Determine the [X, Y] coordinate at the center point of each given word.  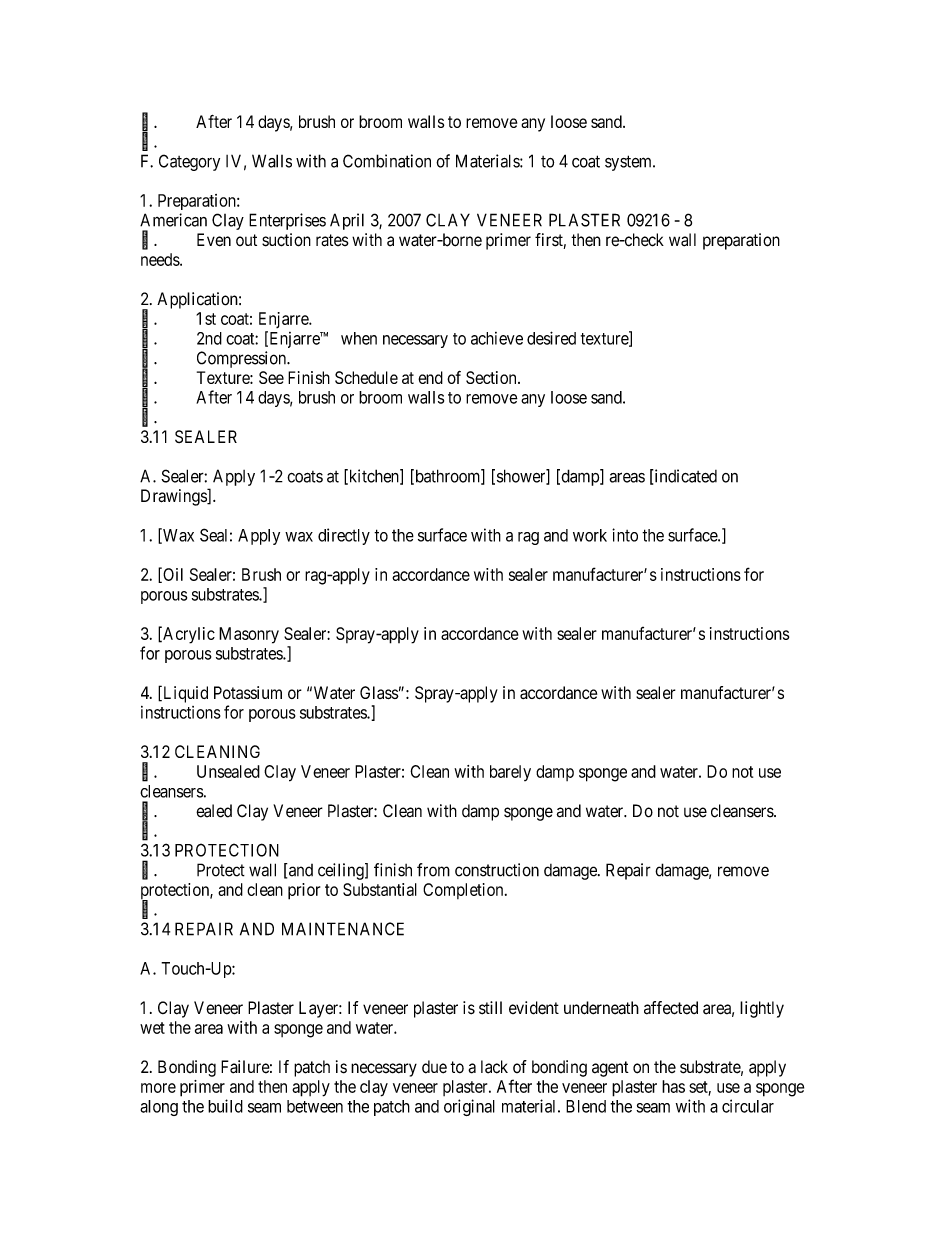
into [625, 535]
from [433, 870]
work [590, 535]
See [271, 377]
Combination [387, 161]
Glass [379, 692]
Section [492, 377]
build [225, 1106]
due [434, 1067]
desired [551, 338]
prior [304, 891]
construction [497, 870]
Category [189, 162]
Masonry [249, 635]
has [673, 1086]
